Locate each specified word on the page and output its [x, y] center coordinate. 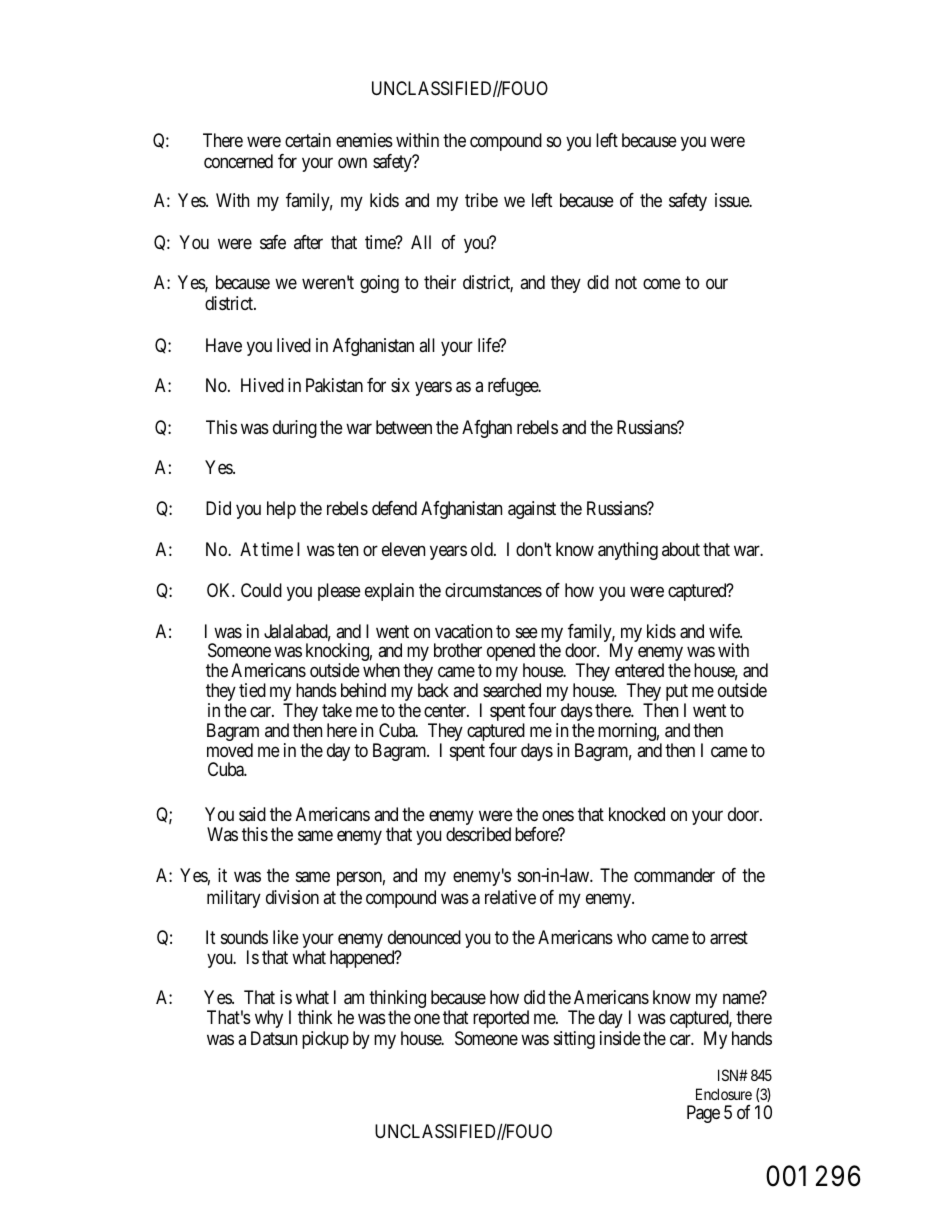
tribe [481, 200]
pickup [325, 1040]
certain [308, 140]
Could [261, 590]
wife [725, 631]
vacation [463, 631]
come [662, 284]
